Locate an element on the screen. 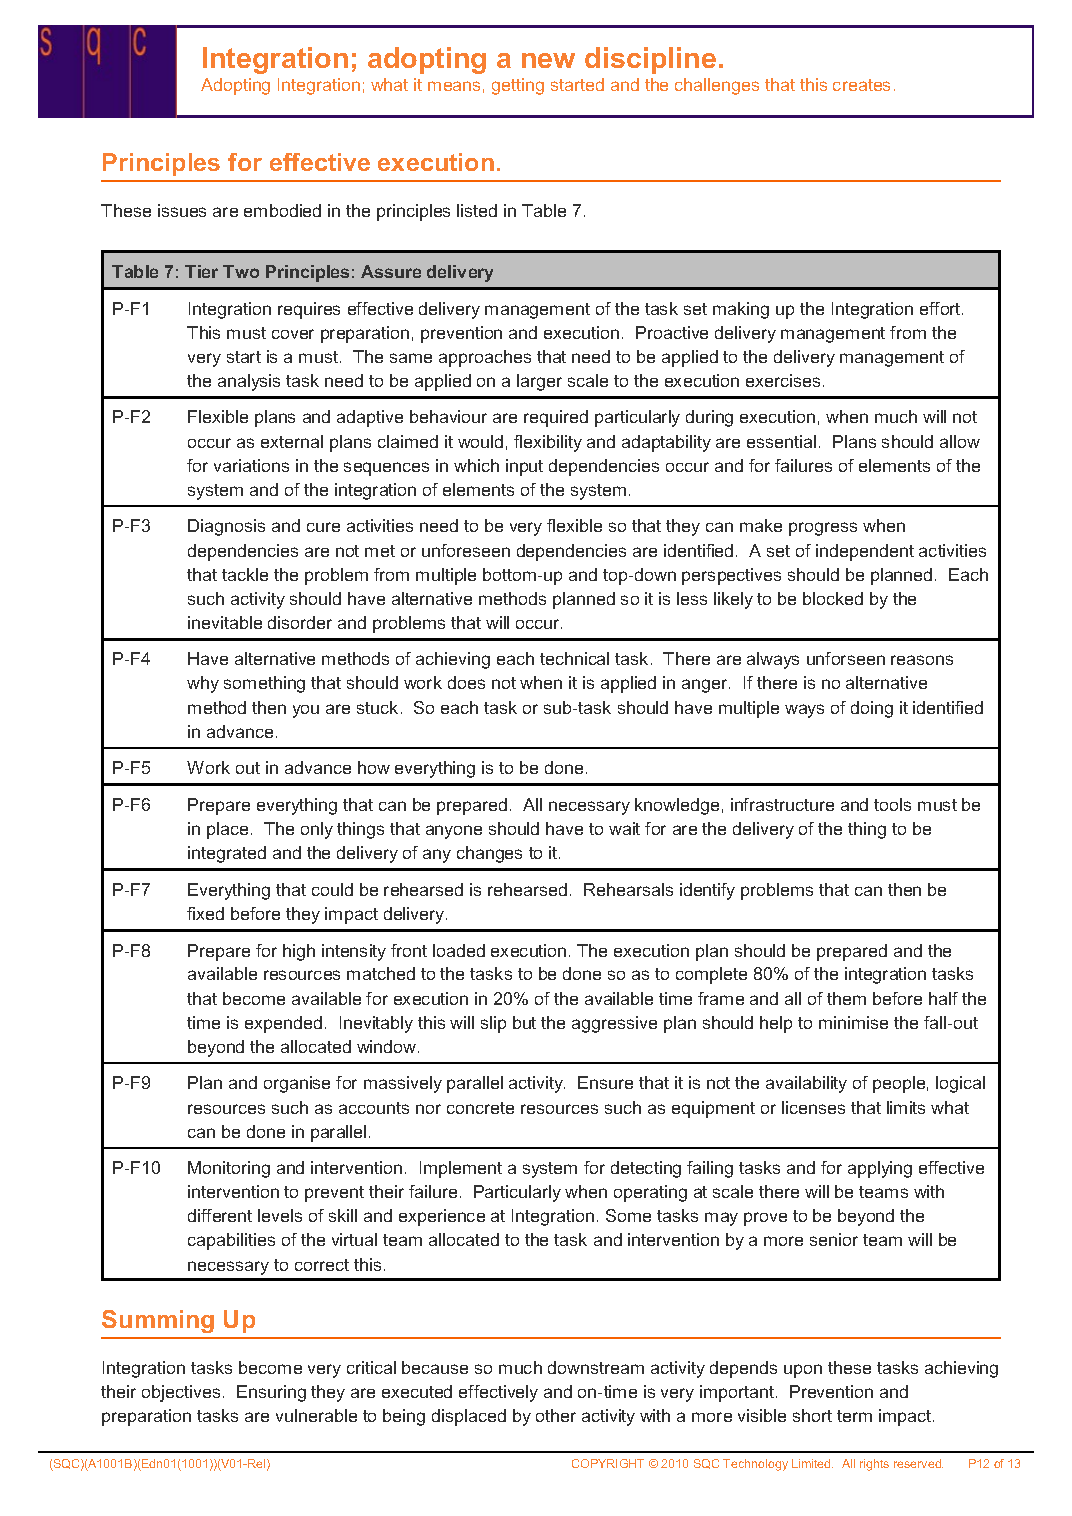 Image resolution: width=1072 pixels, height=1516 pixels. other is located at coordinates (556, 1415).
